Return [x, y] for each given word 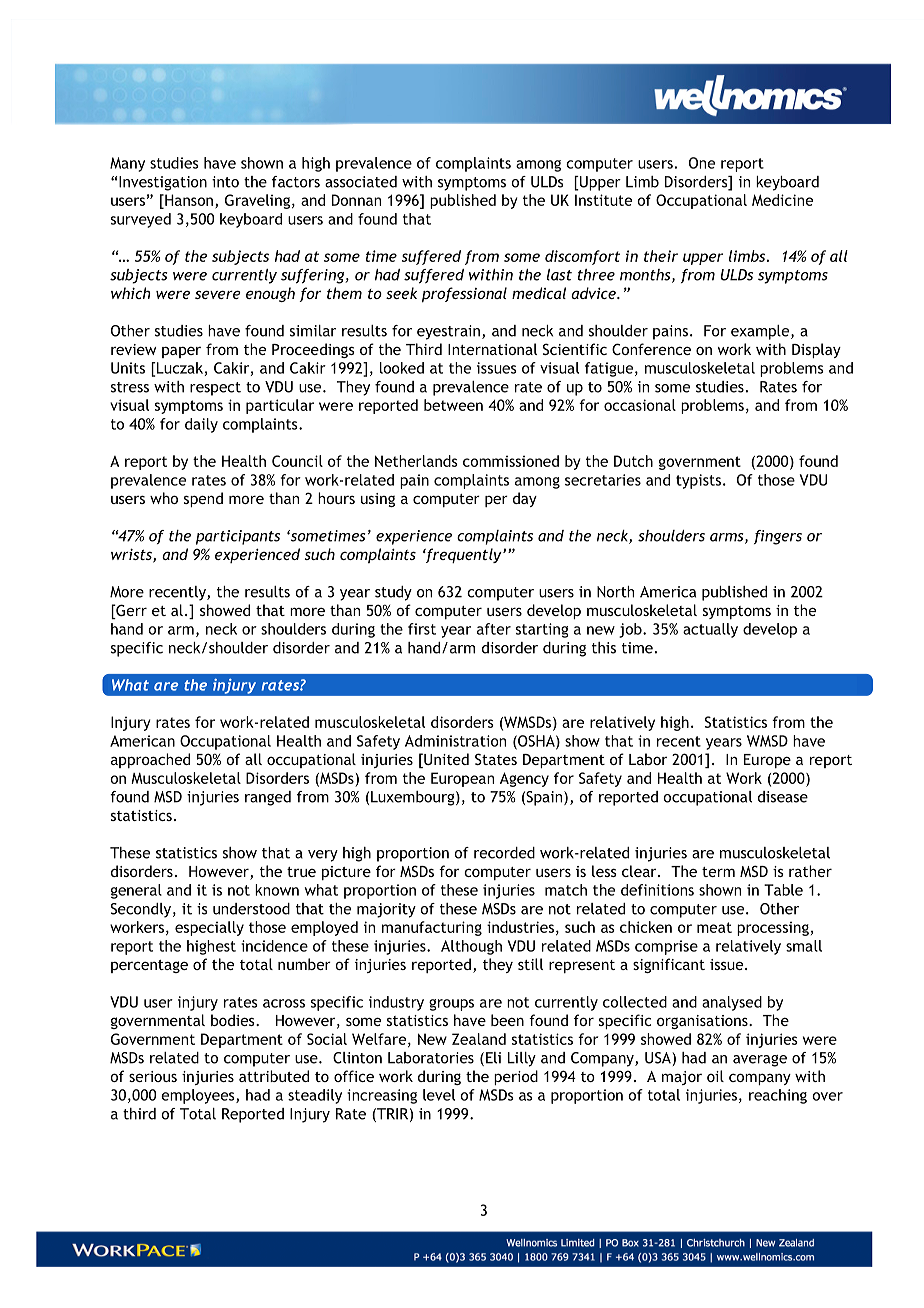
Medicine [782, 200]
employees [199, 1096]
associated [361, 182]
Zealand [479, 1039]
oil [715, 1076]
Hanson [188, 200]
